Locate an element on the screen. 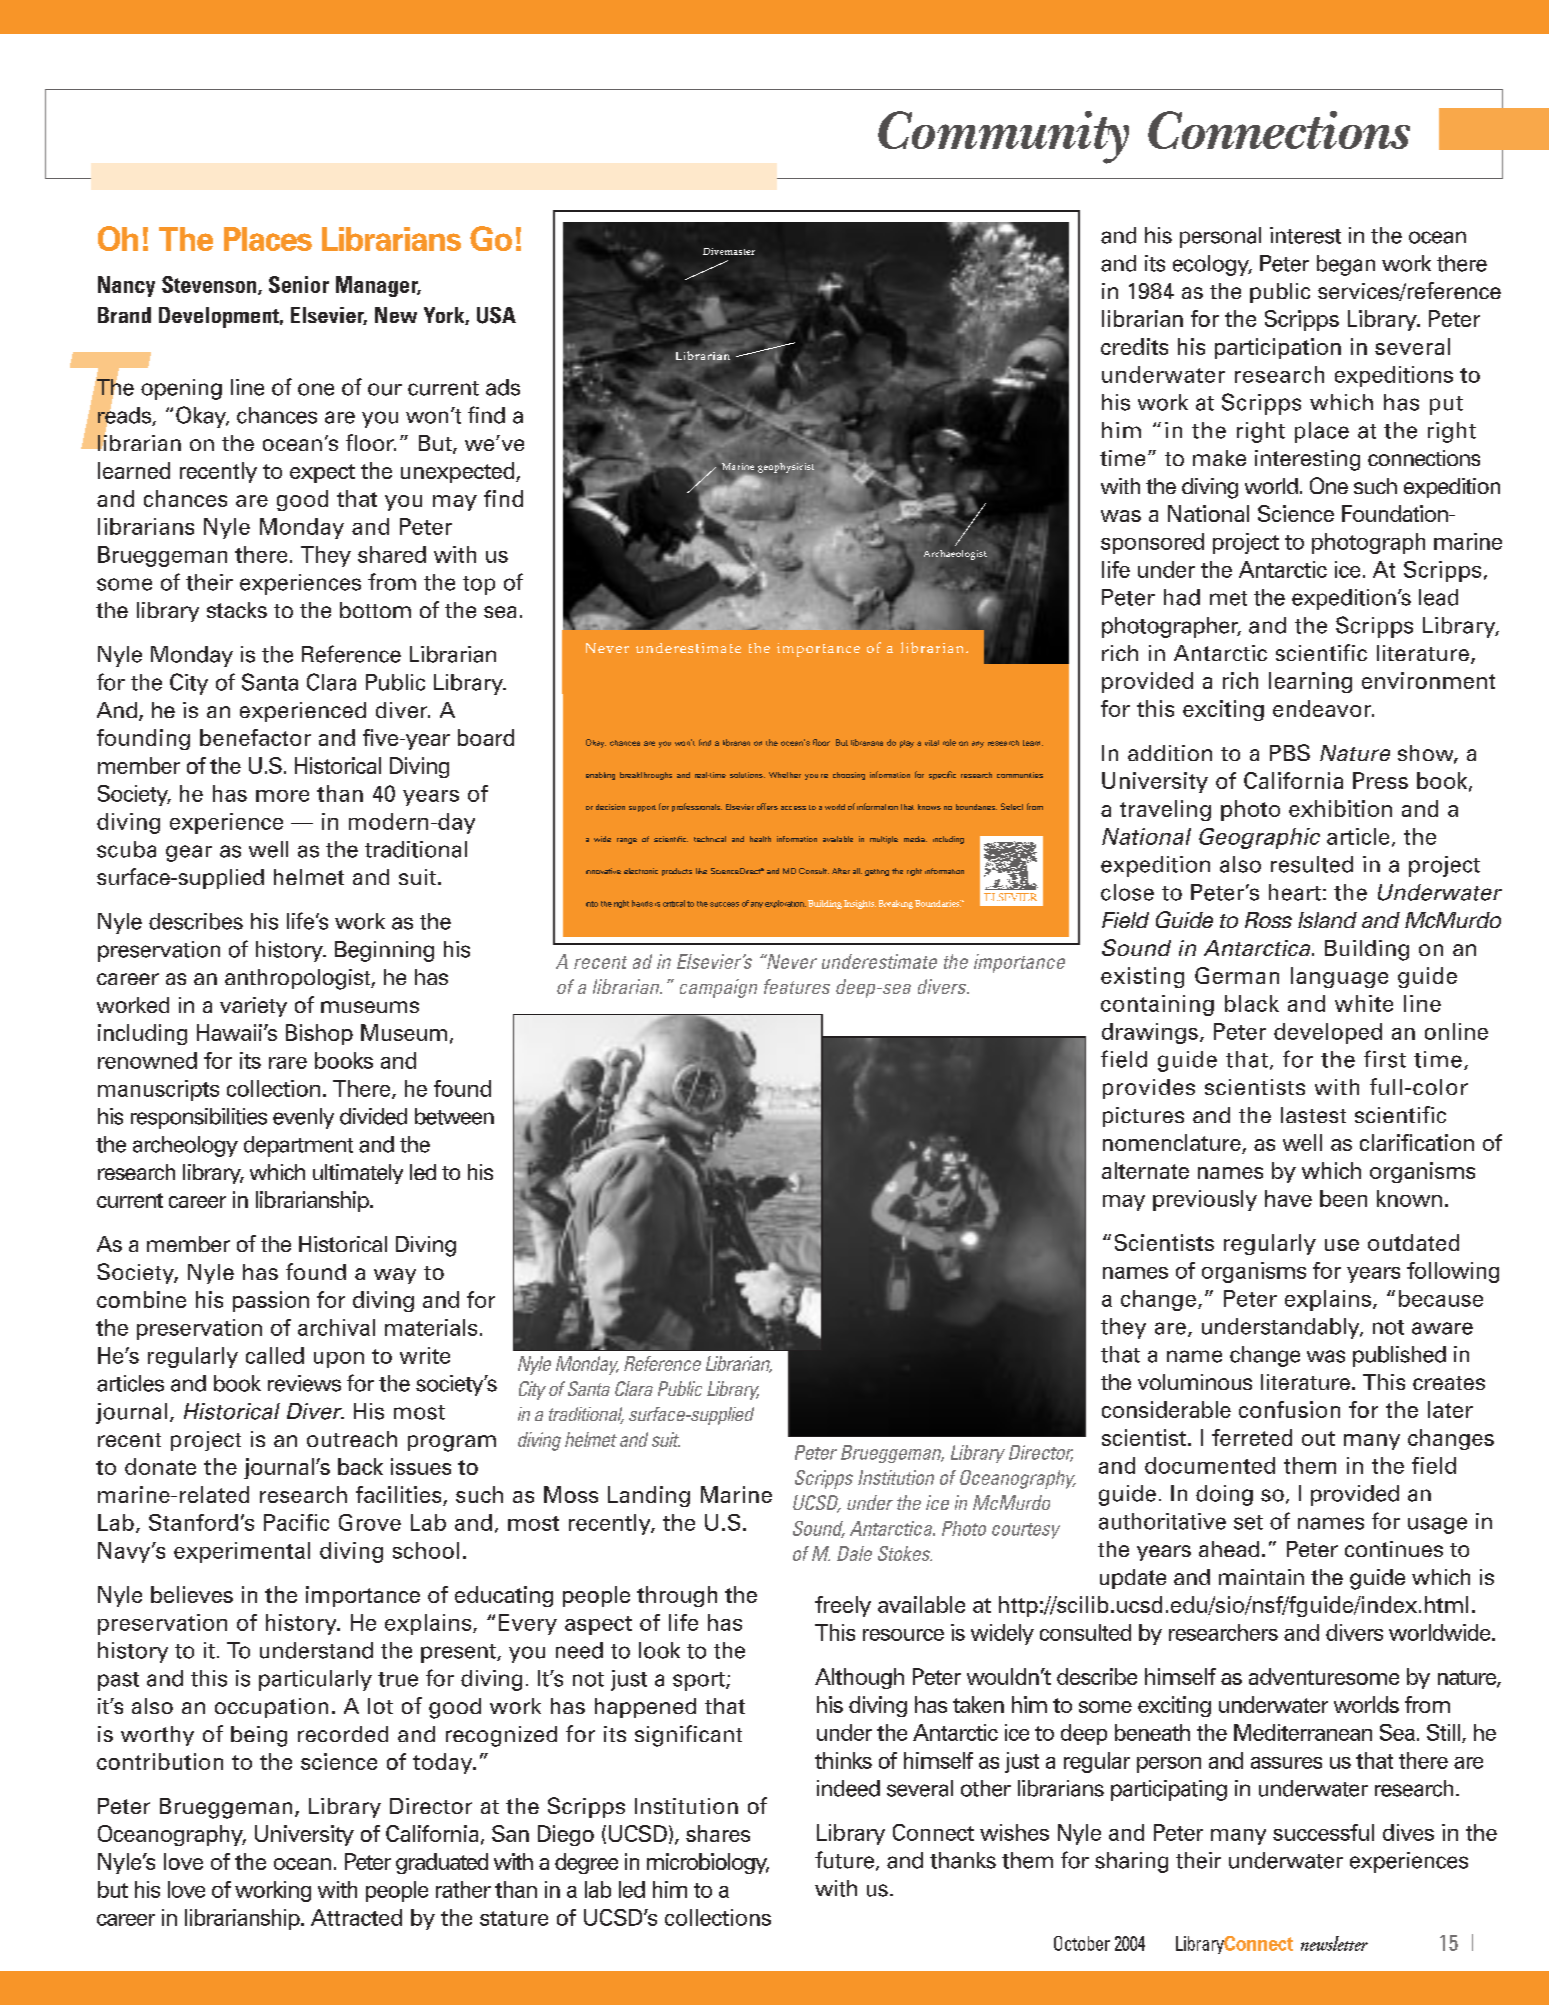 The height and width of the screenshot is (2005, 1549). newsletter is located at coordinates (1334, 1943).
